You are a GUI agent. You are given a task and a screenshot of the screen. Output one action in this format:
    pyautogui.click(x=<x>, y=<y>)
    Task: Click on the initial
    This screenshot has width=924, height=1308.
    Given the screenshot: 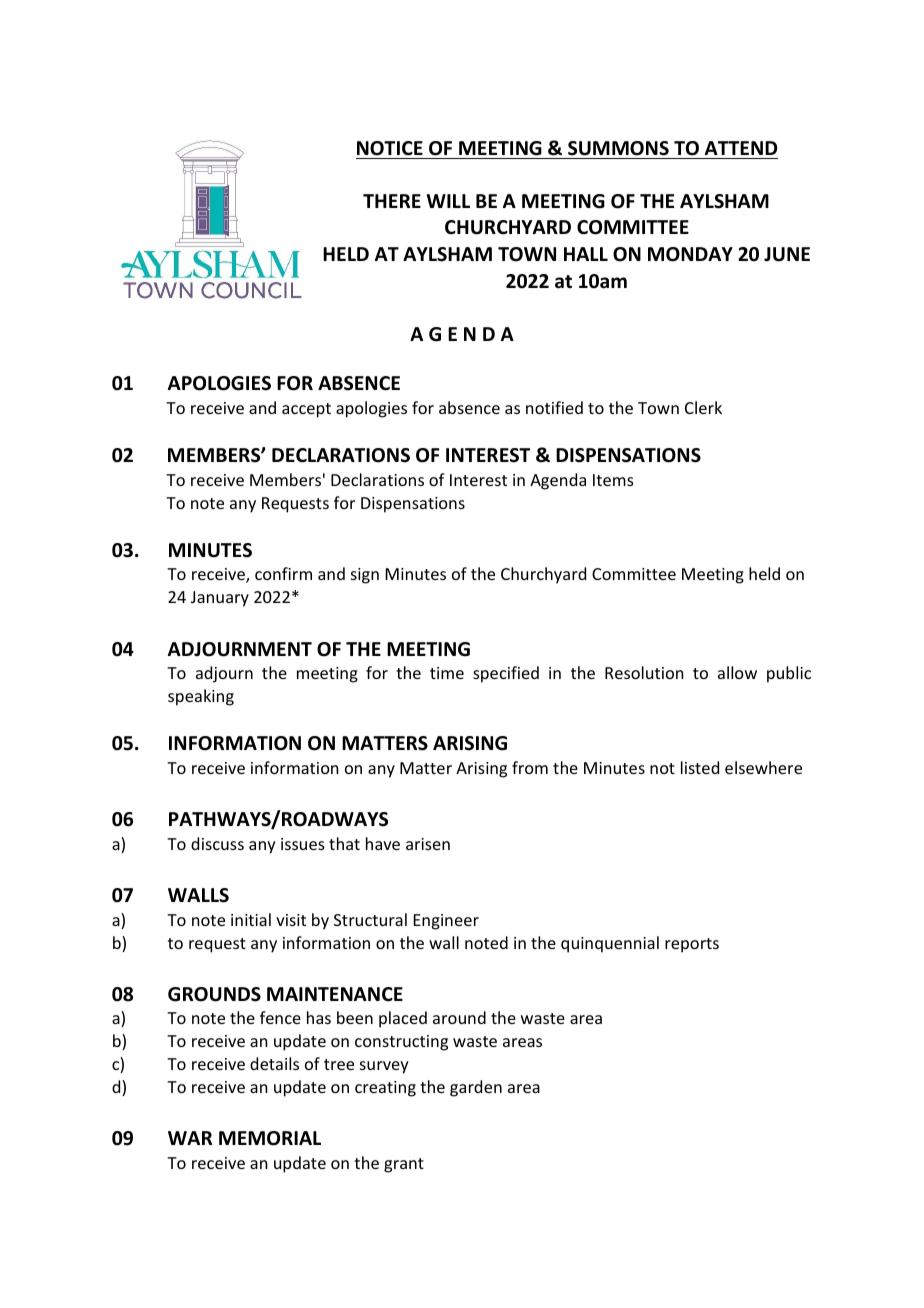 What is the action you would take?
    pyautogui.click(x=251, y=919)
